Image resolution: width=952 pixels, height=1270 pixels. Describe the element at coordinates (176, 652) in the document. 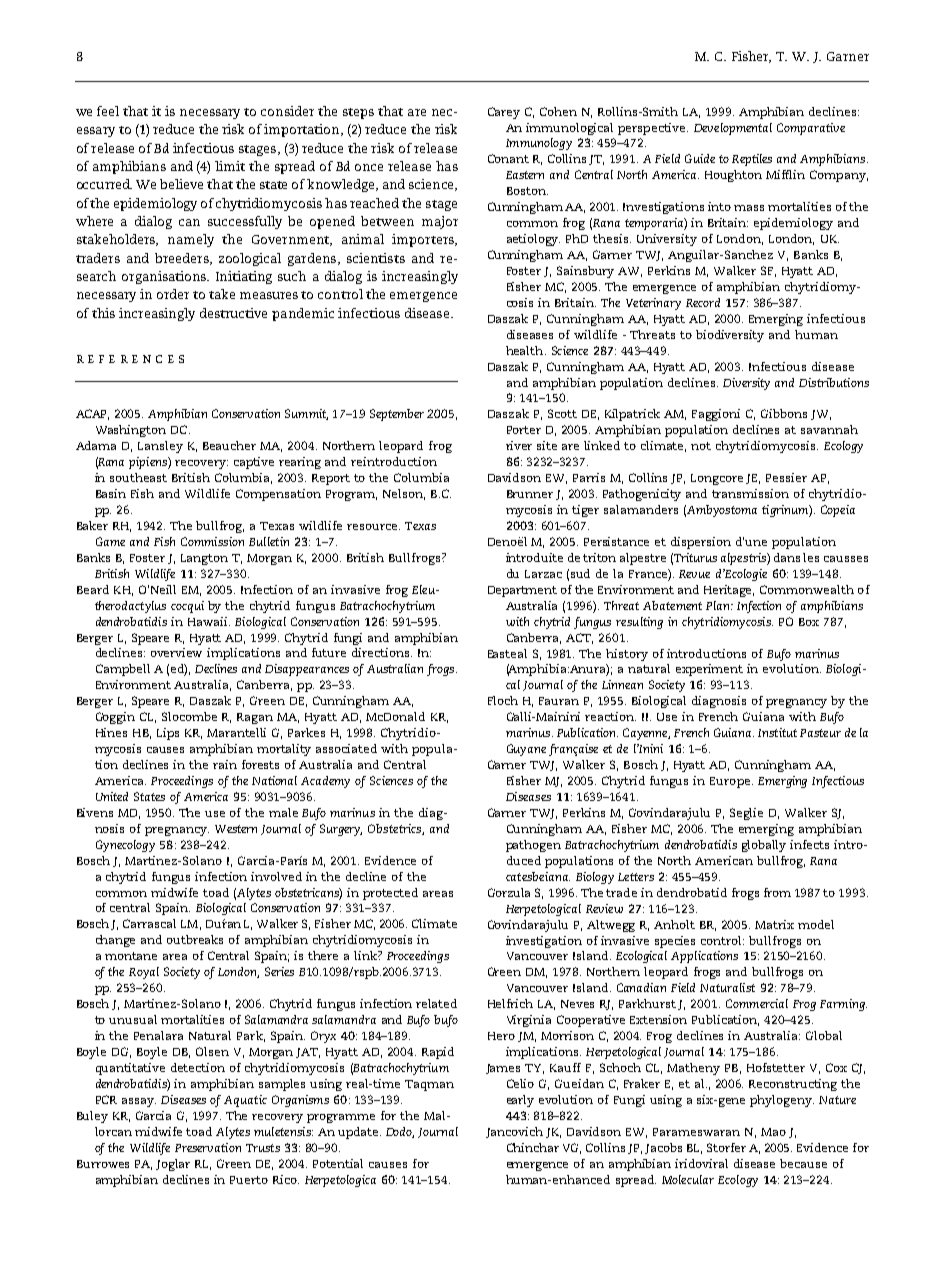

I see `overview` at that location.
